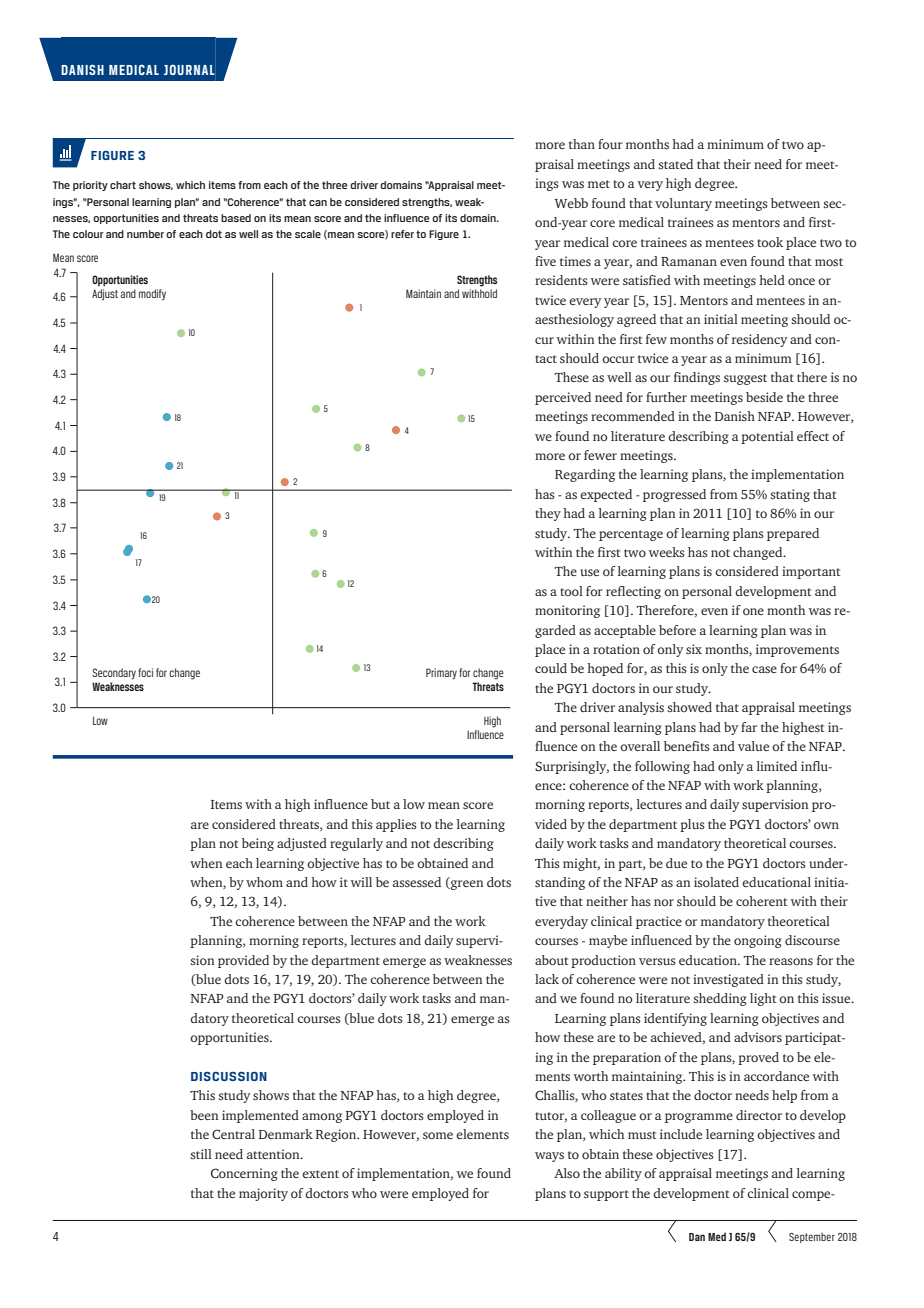  What do you see at coordinates (745, 379) in the screenshot?
I see `suggest` at bounding box center [745, 379].
